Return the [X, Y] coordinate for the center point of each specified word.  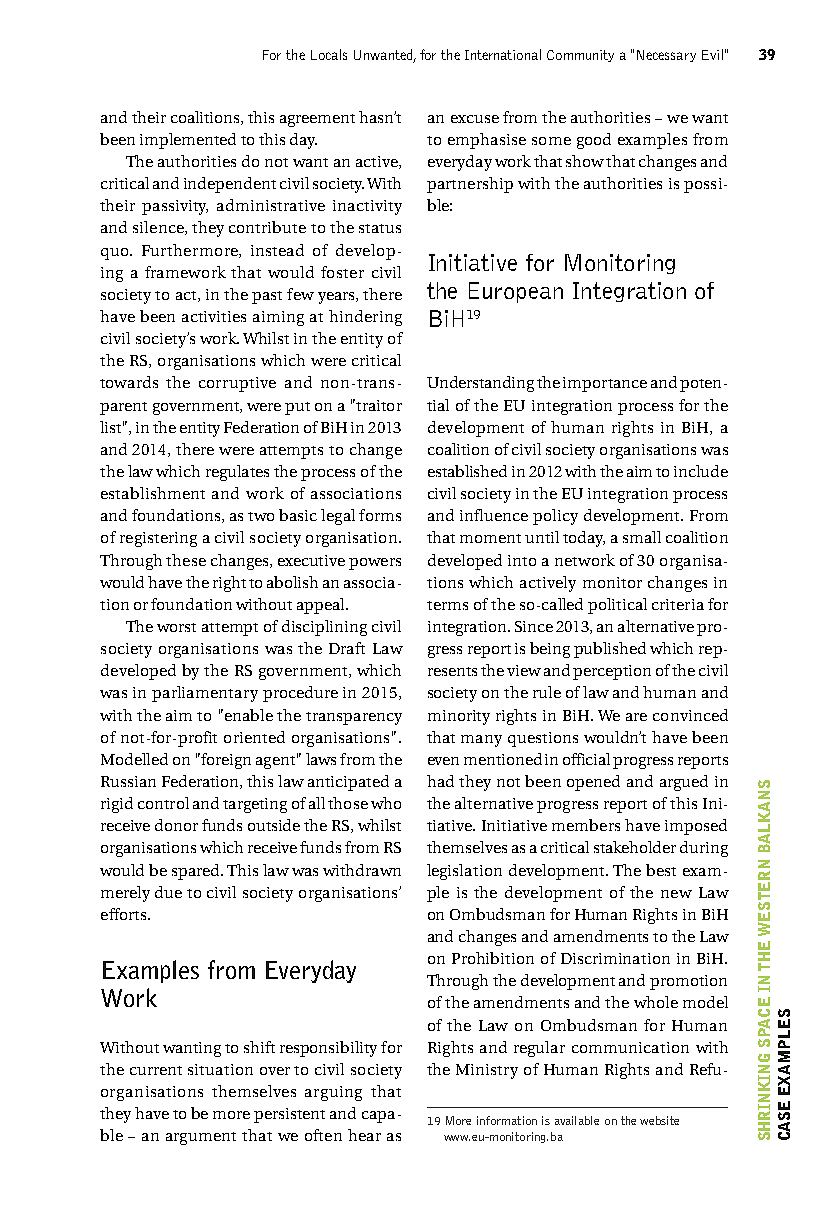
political [617, 606]
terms [447, 605]
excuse [475, 119]
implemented [188, 141]
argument [201, 1138]
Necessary [666, 56]
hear [364, 1135]
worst [176, 627]
